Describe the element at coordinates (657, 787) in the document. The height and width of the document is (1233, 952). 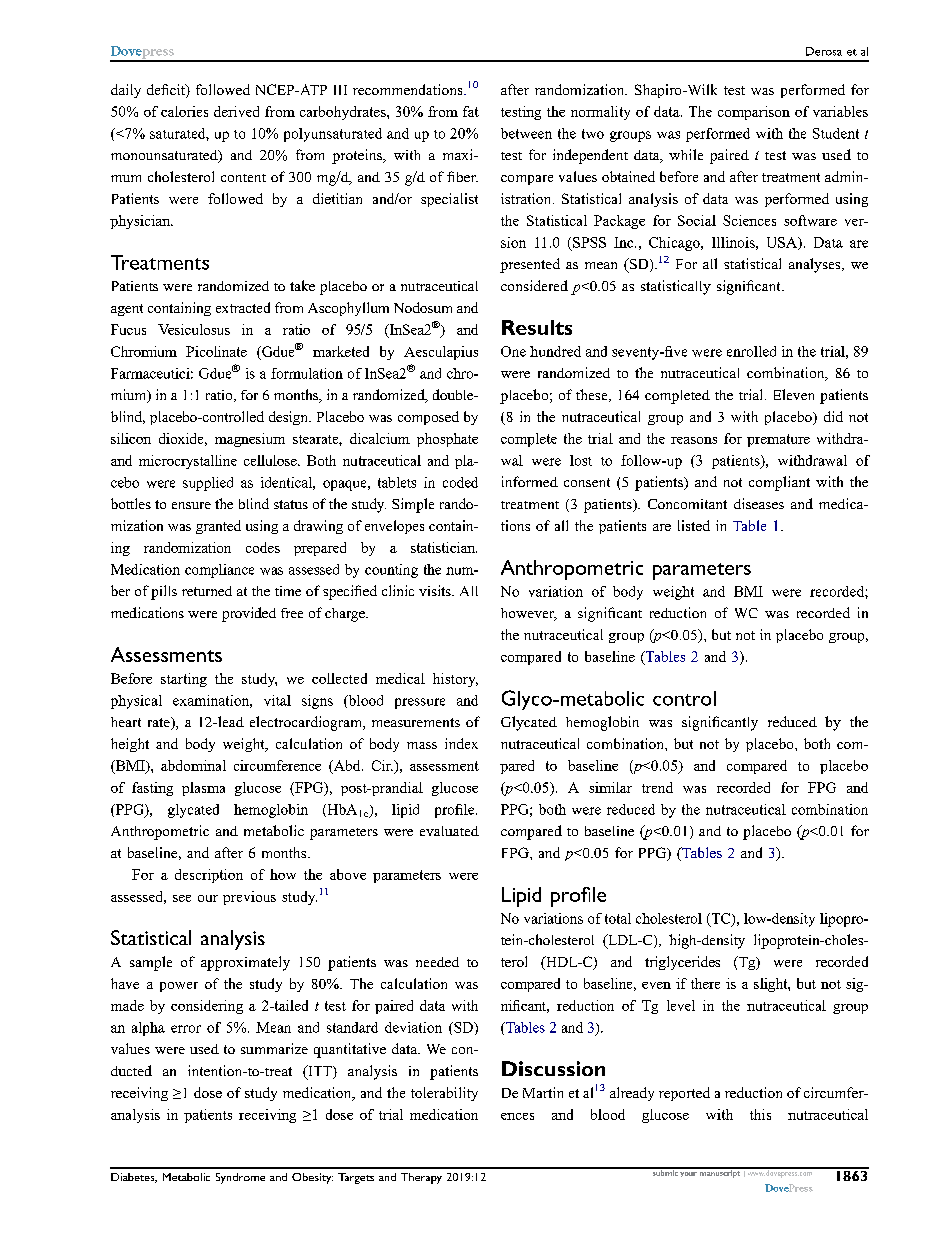
I see `trend` at that location.
